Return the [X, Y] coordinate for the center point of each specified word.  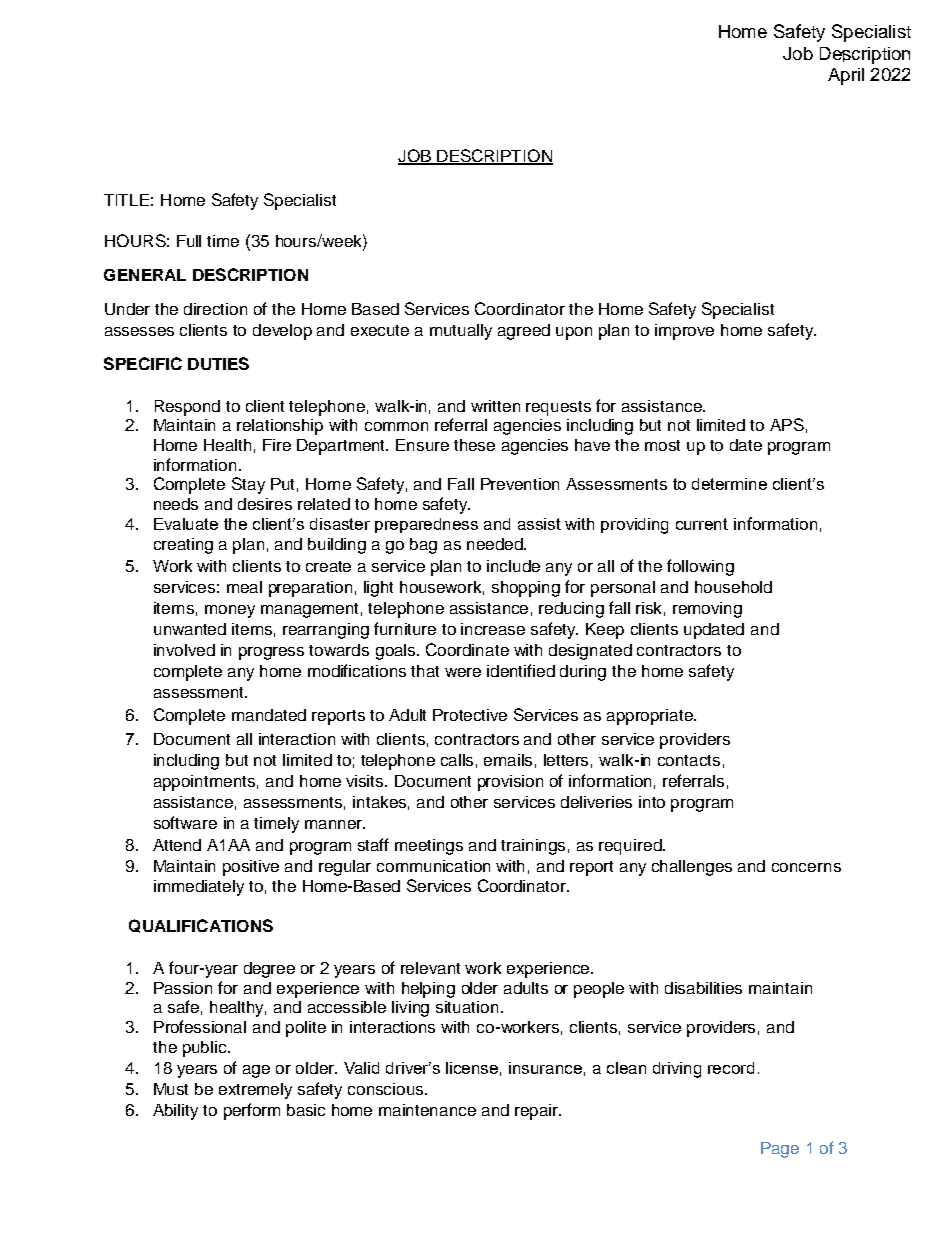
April [846, 76]
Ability [175, 1112]
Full [189, 241]
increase [493, 629]
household [733, 587]
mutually [461, 332]
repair [538, 1112]
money [230, 611]
